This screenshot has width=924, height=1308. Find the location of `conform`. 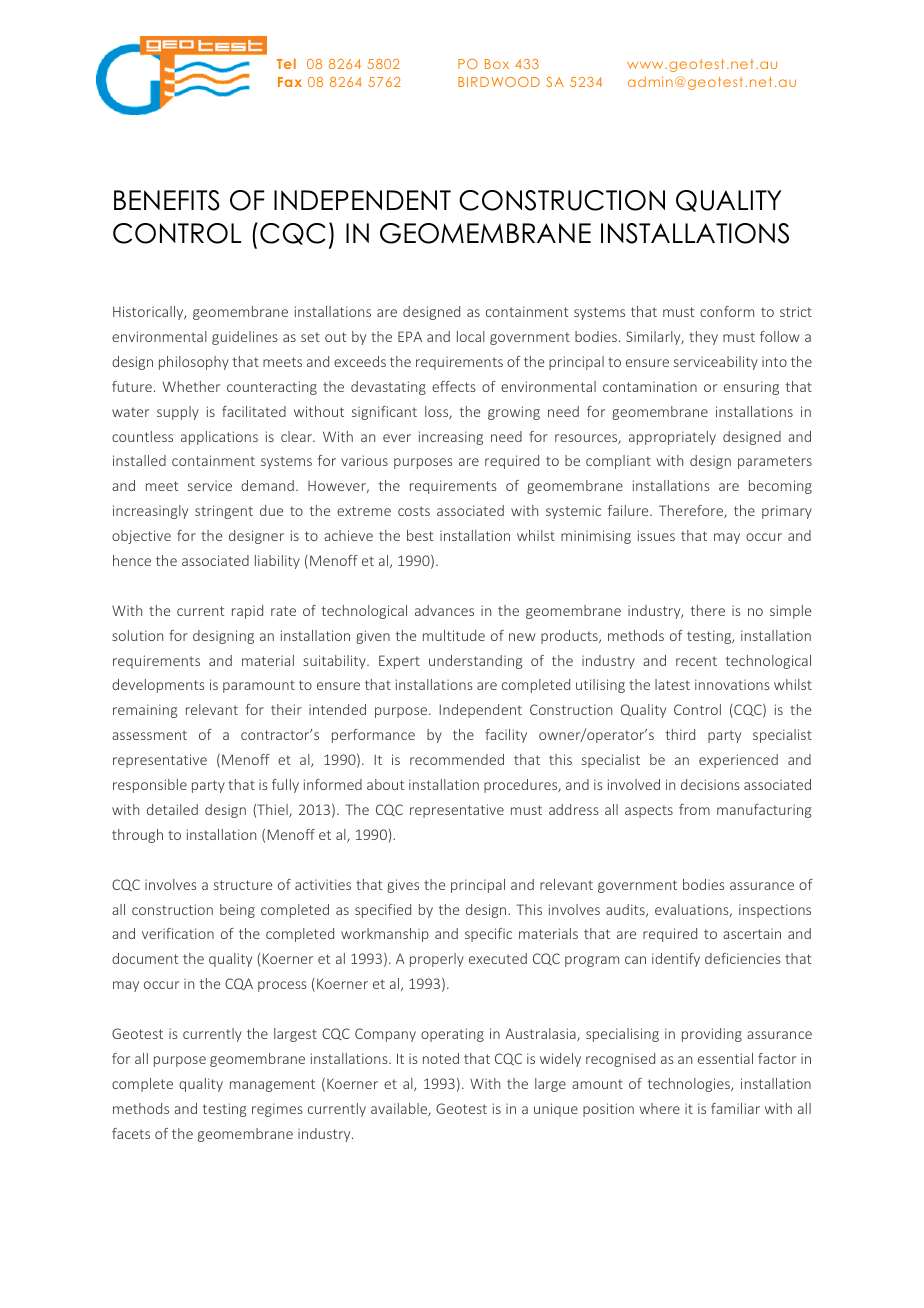

conform is located at coordinates (727, 311).
